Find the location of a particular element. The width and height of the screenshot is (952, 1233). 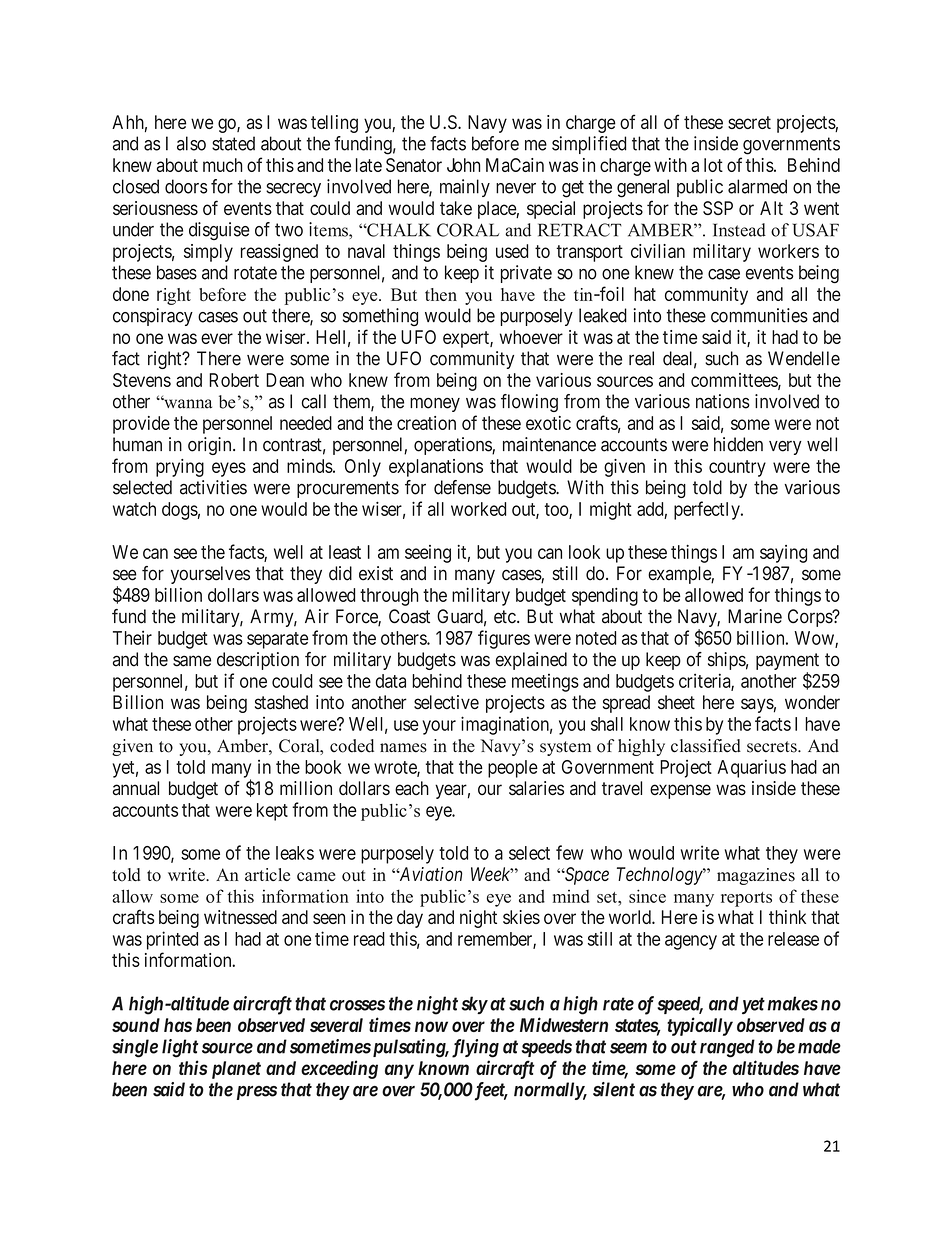

Marine is located at coordinates (755, 616).
